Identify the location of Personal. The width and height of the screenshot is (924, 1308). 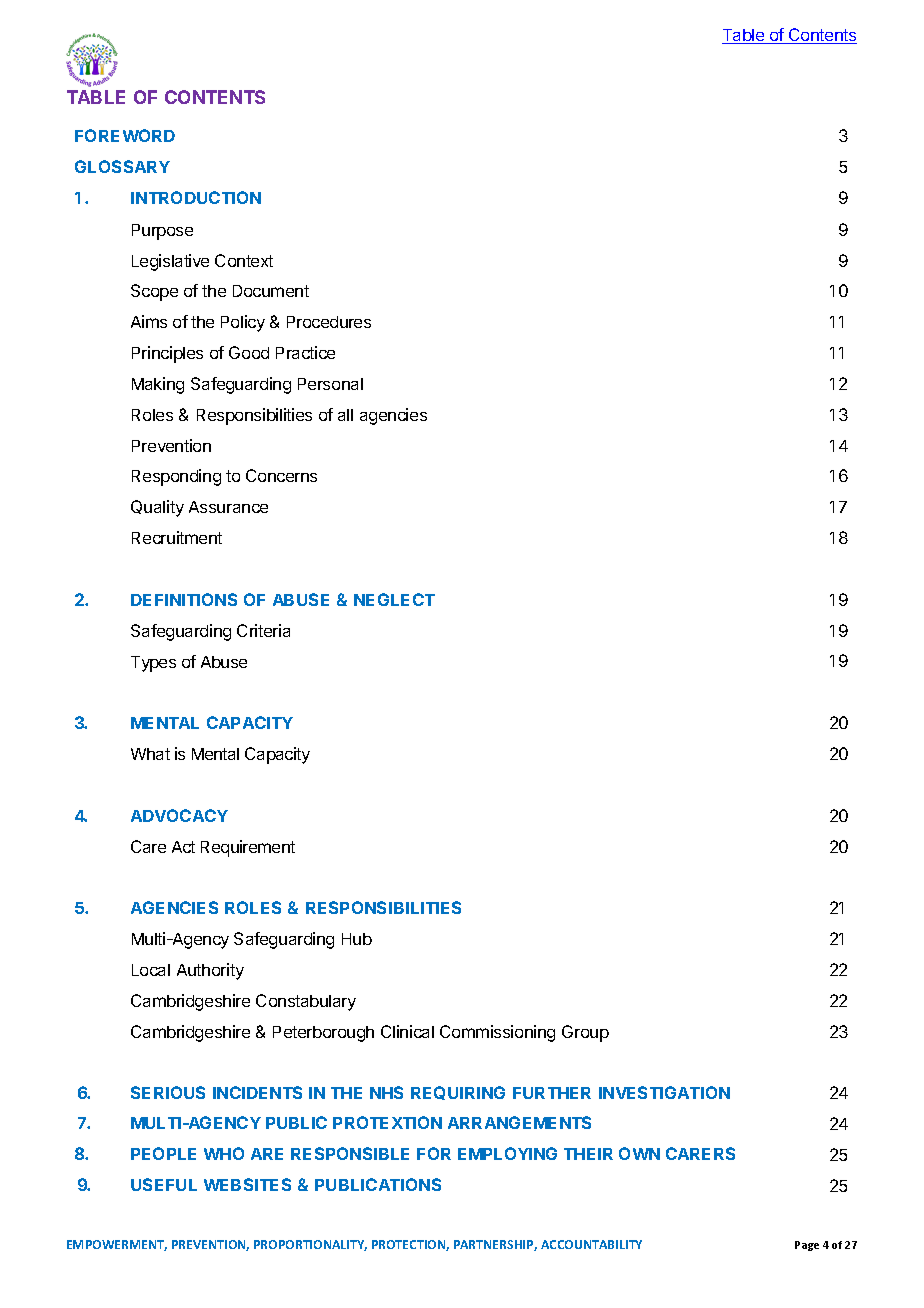
(330, 384).
